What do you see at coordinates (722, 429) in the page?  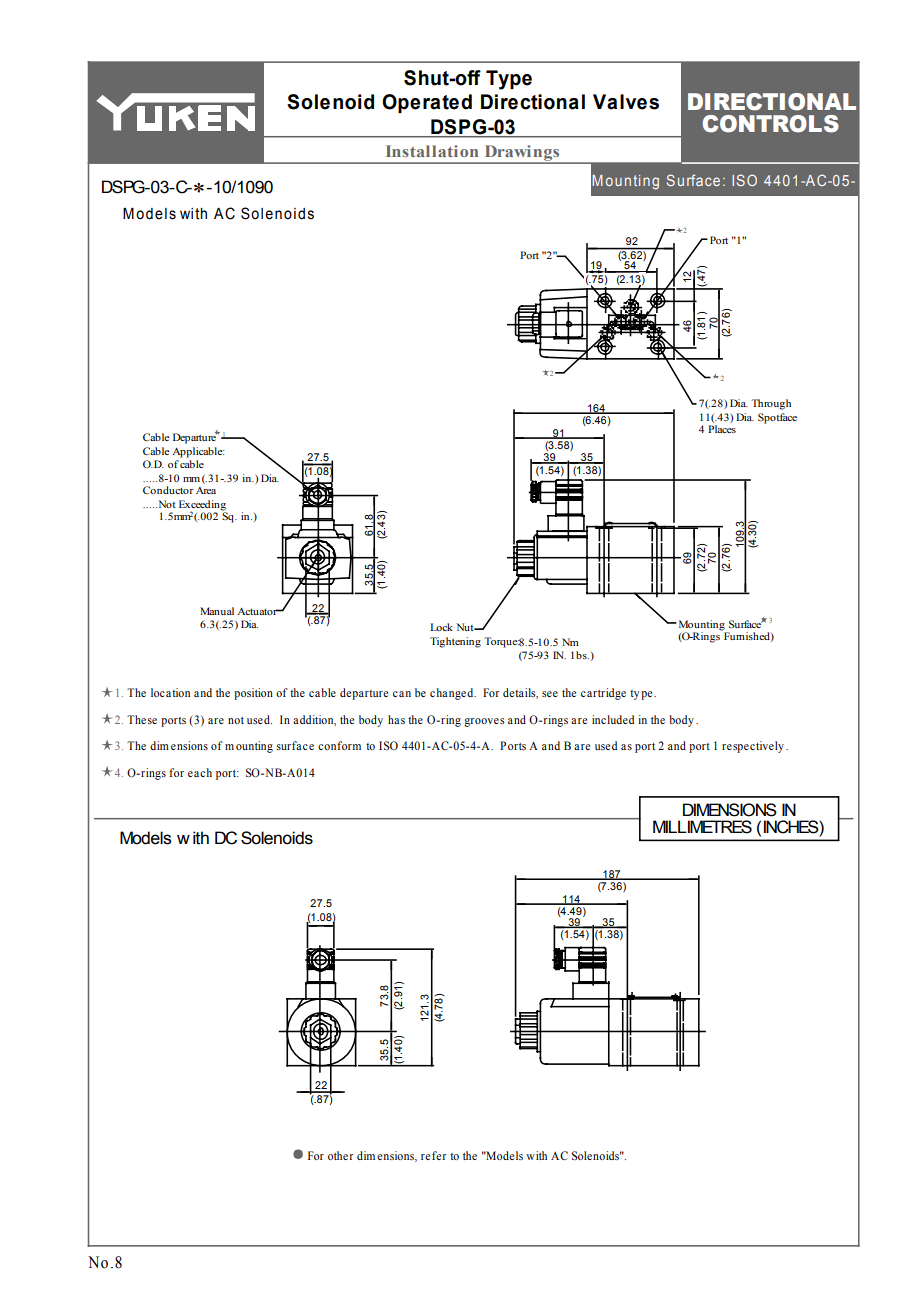 I see `Places` at bounding box center [722, 429].
